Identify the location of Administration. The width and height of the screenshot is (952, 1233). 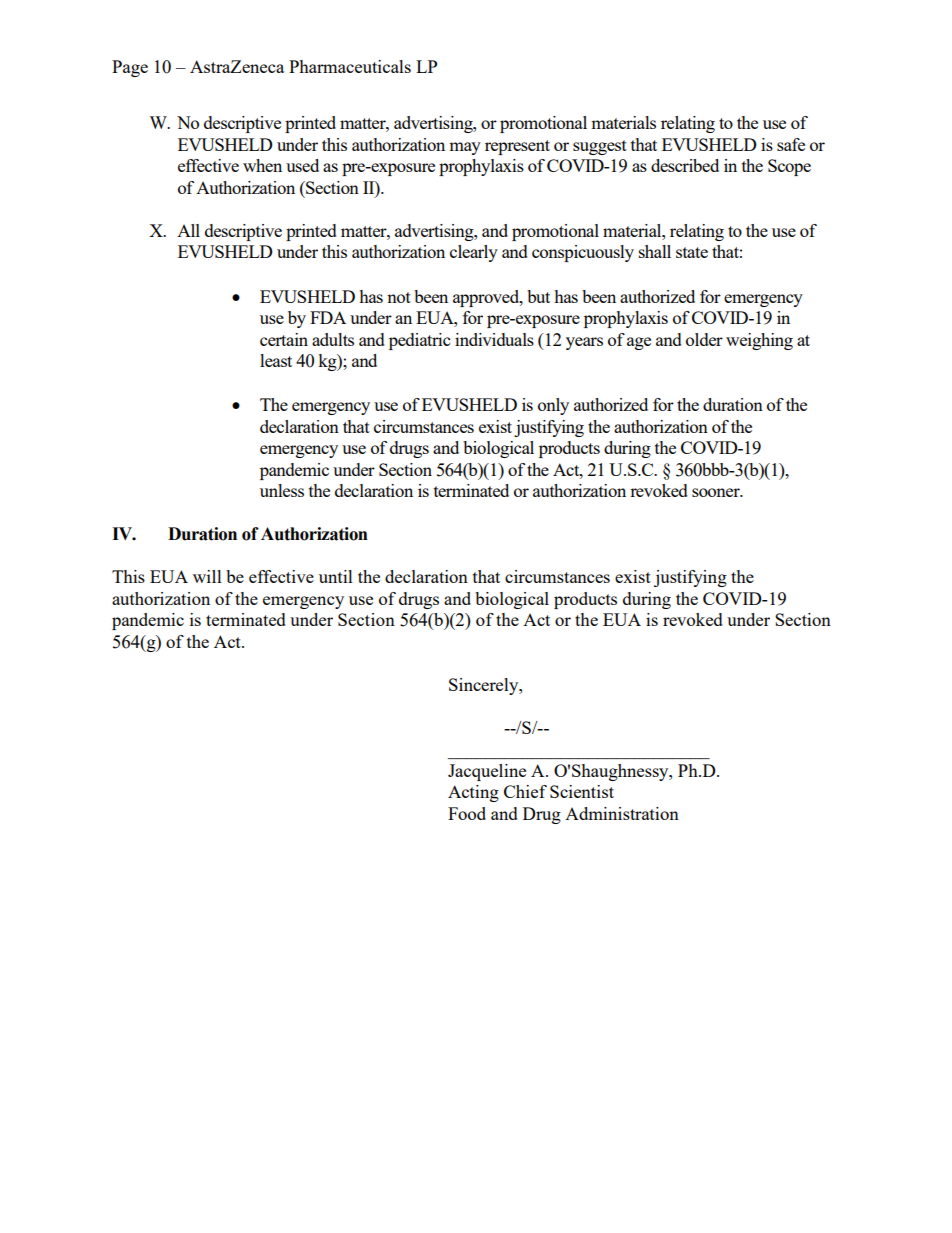
(622, 813).
